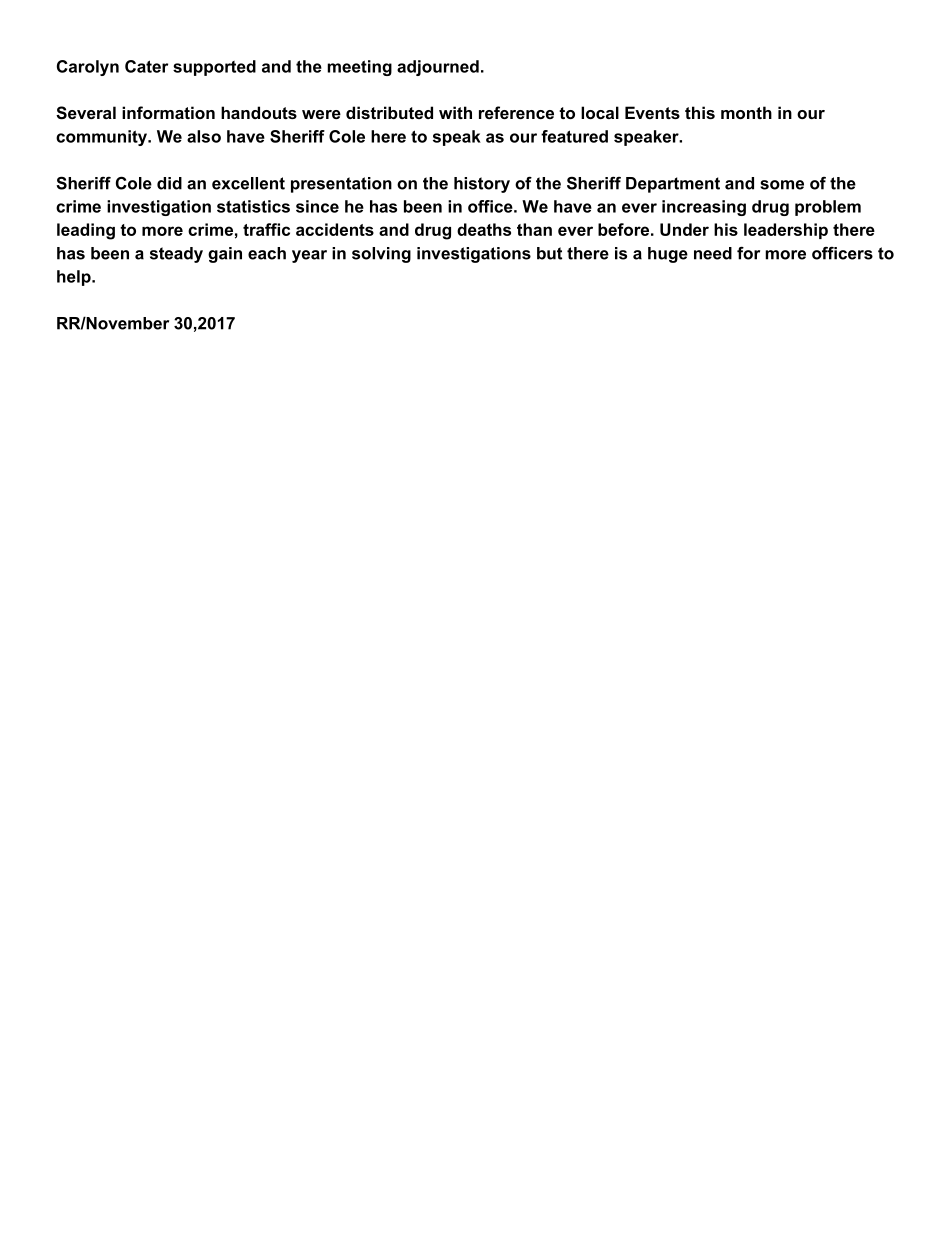 This screenshot has height=1233, width=952. Describe the element at coordinates (746, 112) in the screenshot. I see `month` at that location.
